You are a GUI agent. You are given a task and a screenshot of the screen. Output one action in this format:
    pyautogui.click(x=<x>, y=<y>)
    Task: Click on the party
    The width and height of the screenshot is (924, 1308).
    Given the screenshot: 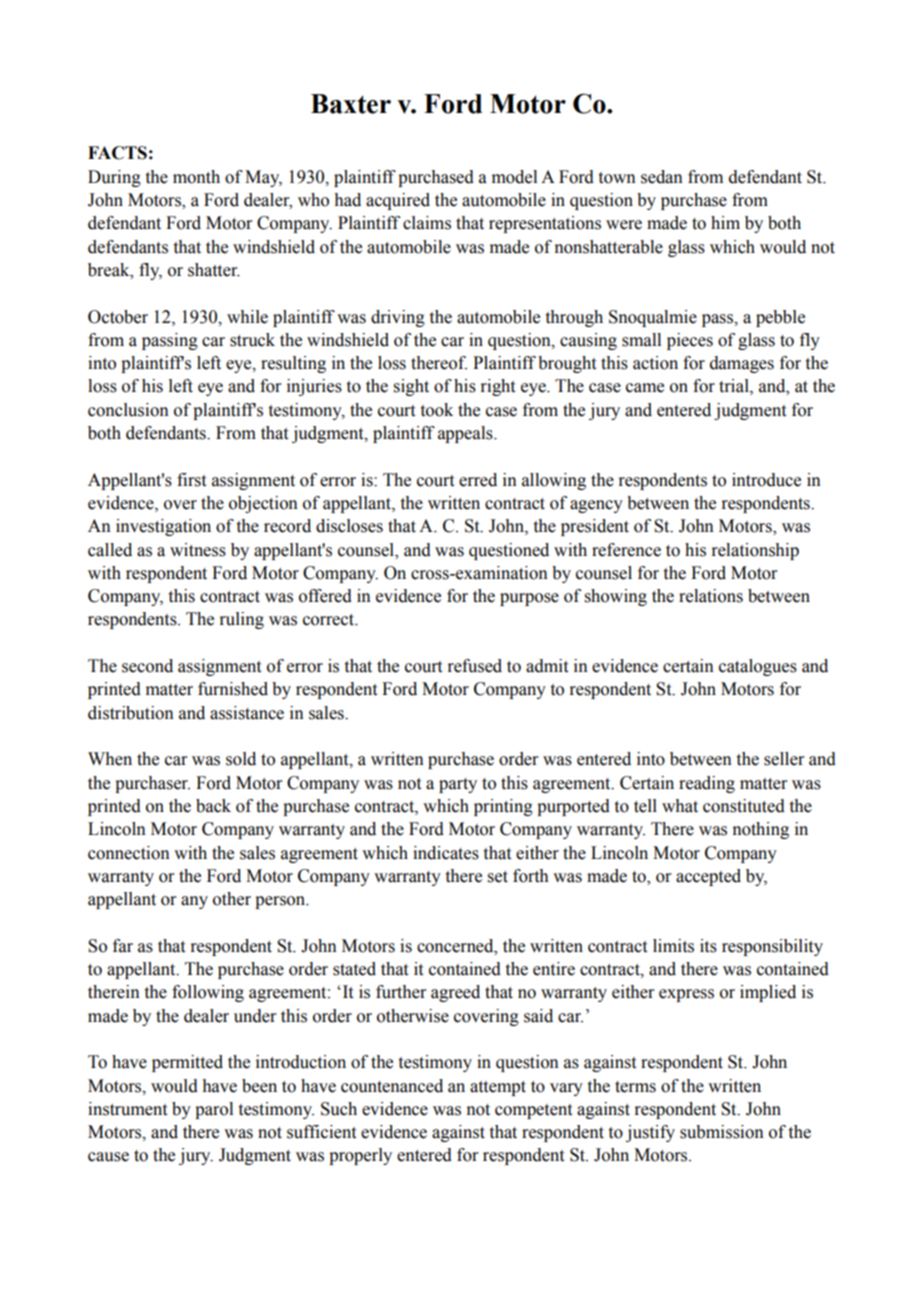 What is the action you would take?
    pyautogui.click(x=458, y=785)
